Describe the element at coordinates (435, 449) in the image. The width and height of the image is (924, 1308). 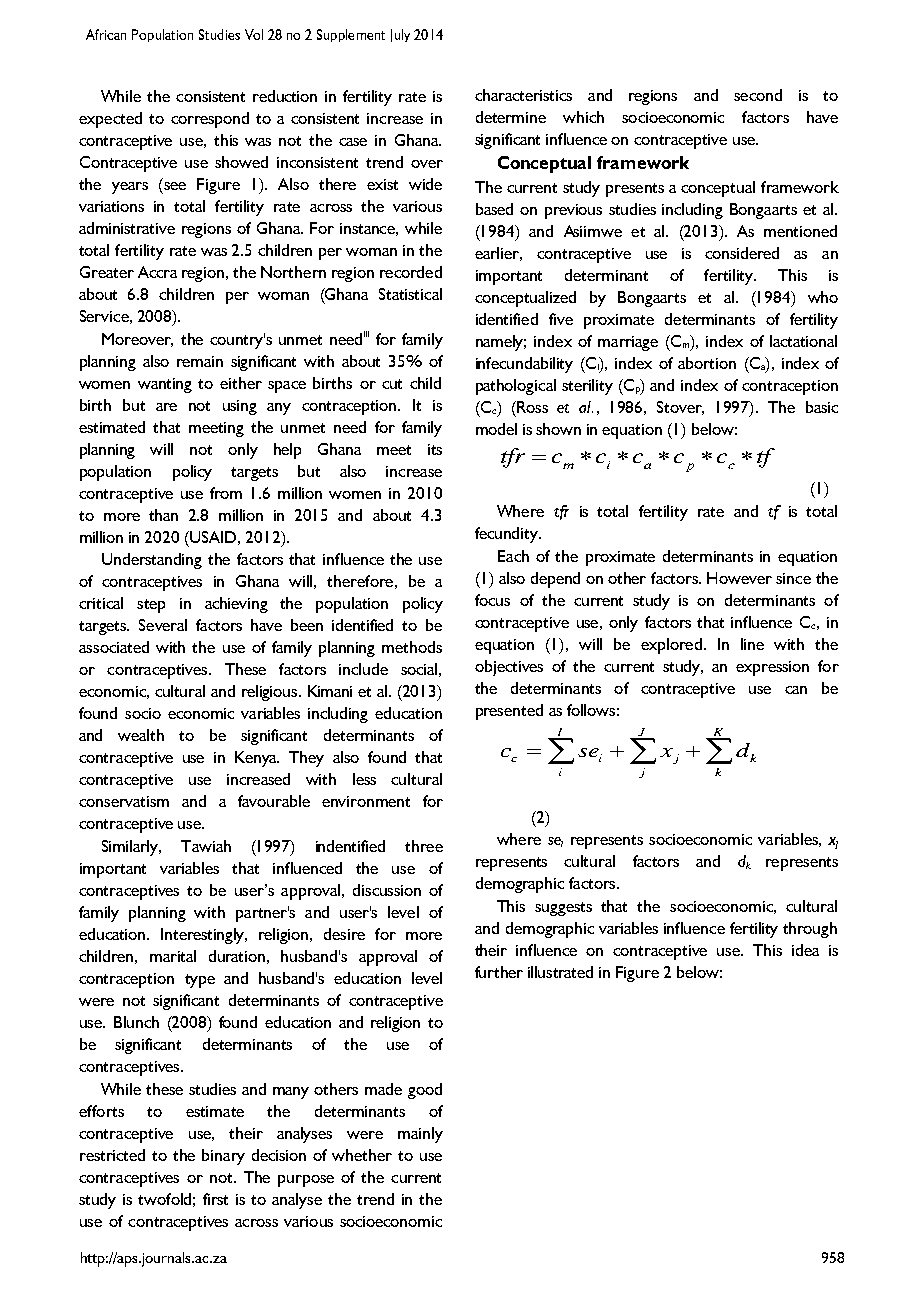
I see `its` at that location.
